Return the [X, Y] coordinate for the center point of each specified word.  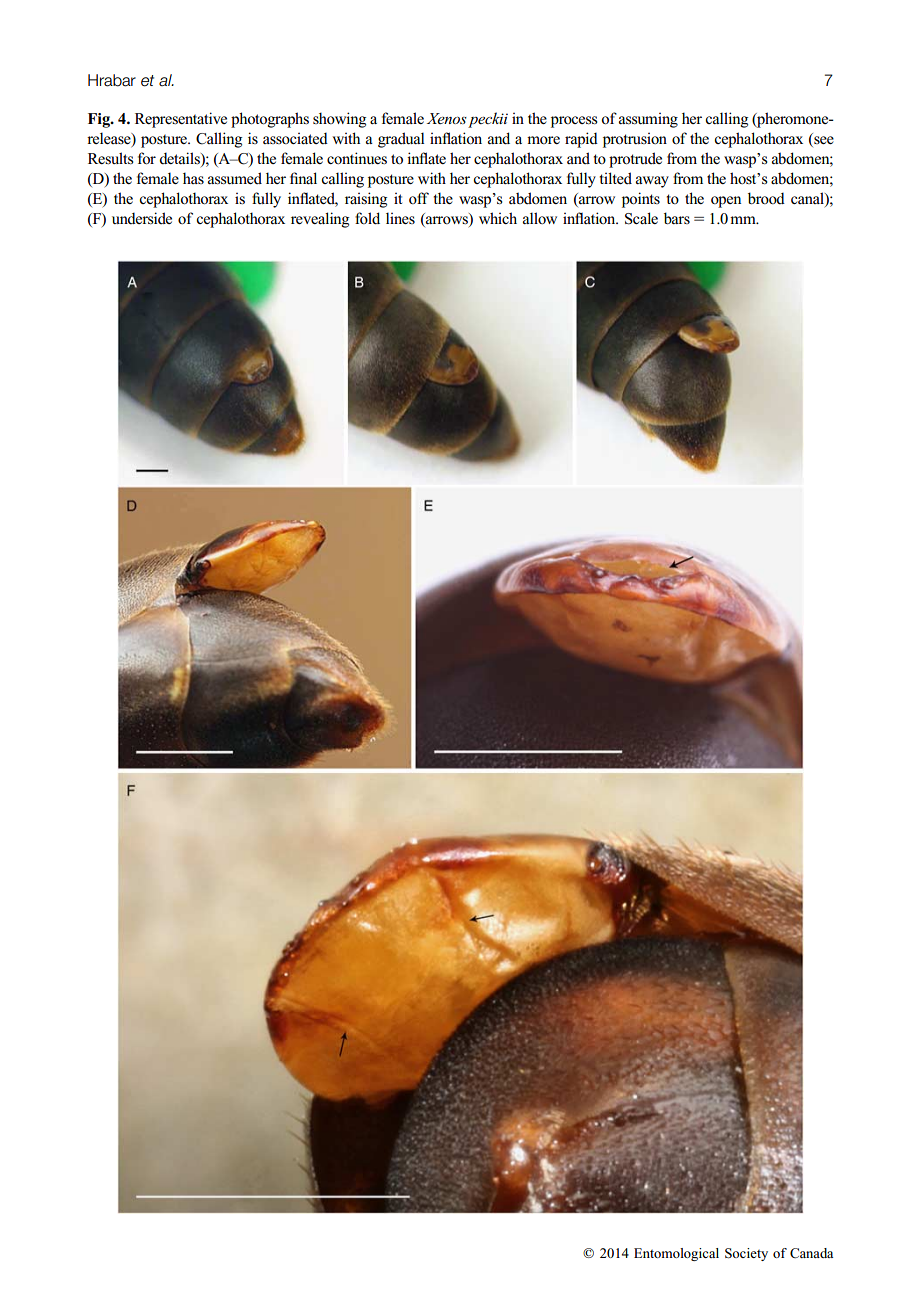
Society [746, 1254]
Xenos [447, 118]
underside [142, 218]
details [180, 159]
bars [677, 218]
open [726, 202]
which [498, 218]
